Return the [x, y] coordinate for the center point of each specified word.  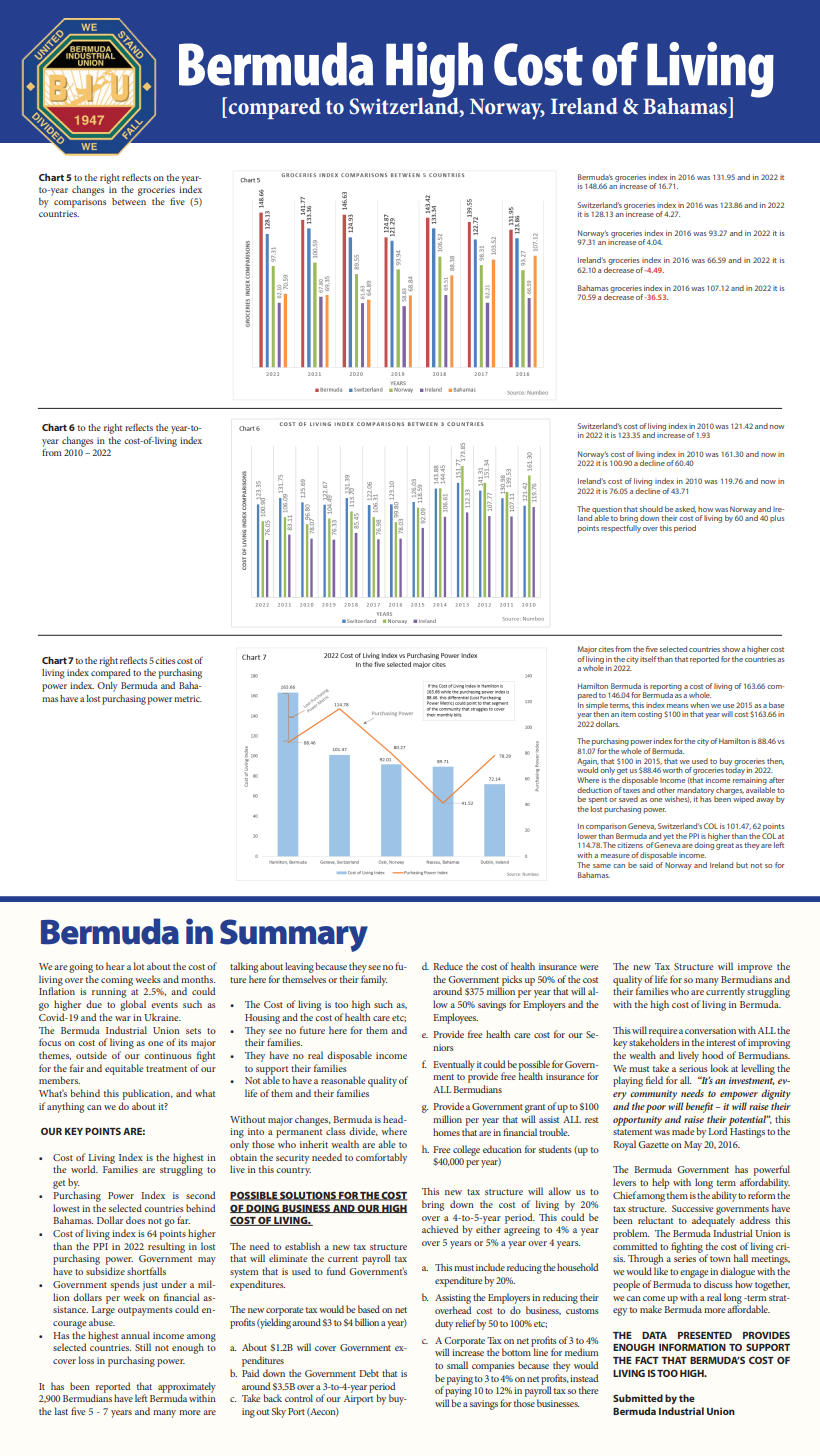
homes [446, 1132]
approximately [187, 1388]
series [685, 1258]
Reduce [448, 966]
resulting [166, 1247]
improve [755, 968]
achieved [440, 1229]
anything [65, 1107]
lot [138, 966]
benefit [699, 1107]
